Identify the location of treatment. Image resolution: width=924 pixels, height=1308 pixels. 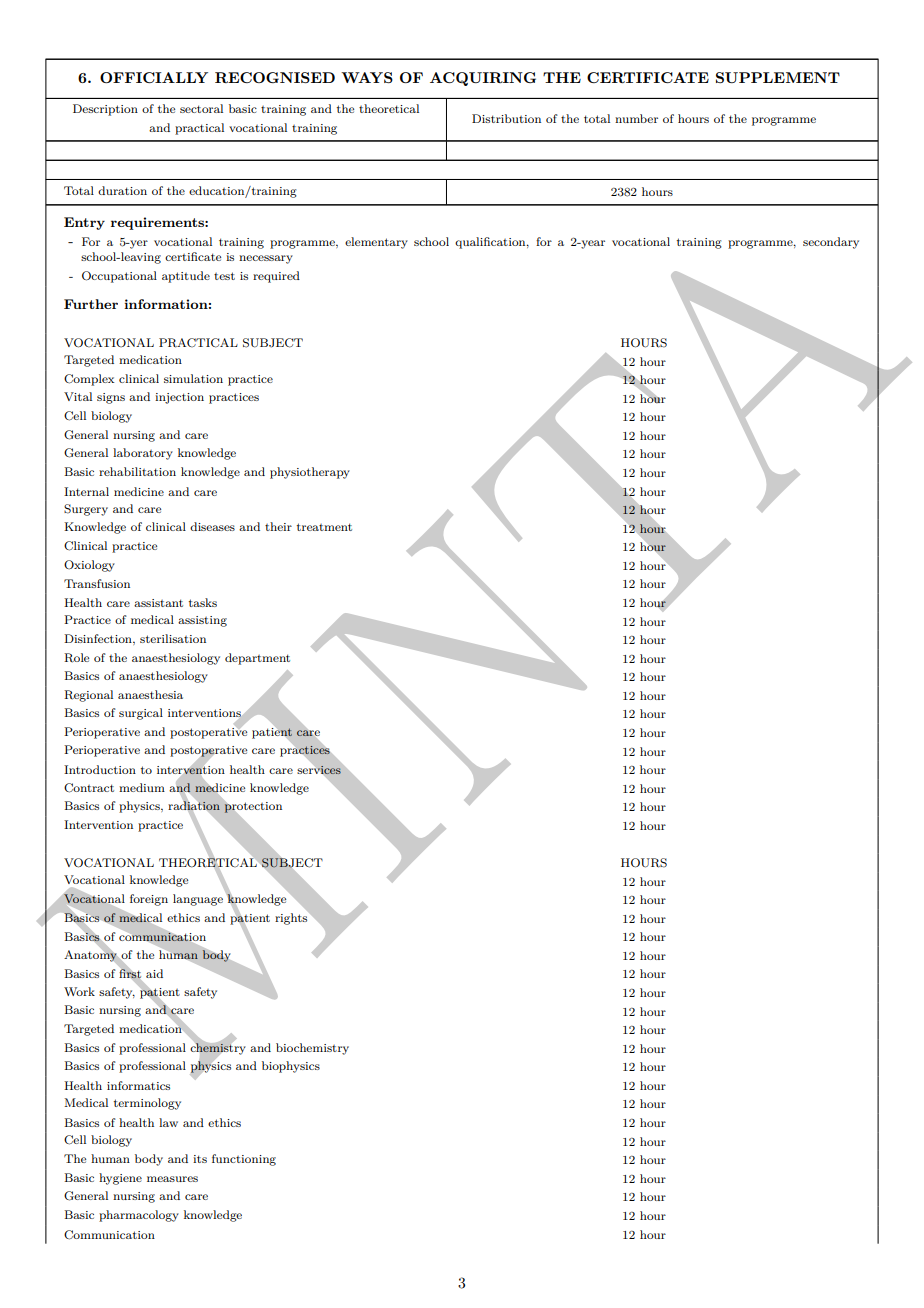
(324, 527).
